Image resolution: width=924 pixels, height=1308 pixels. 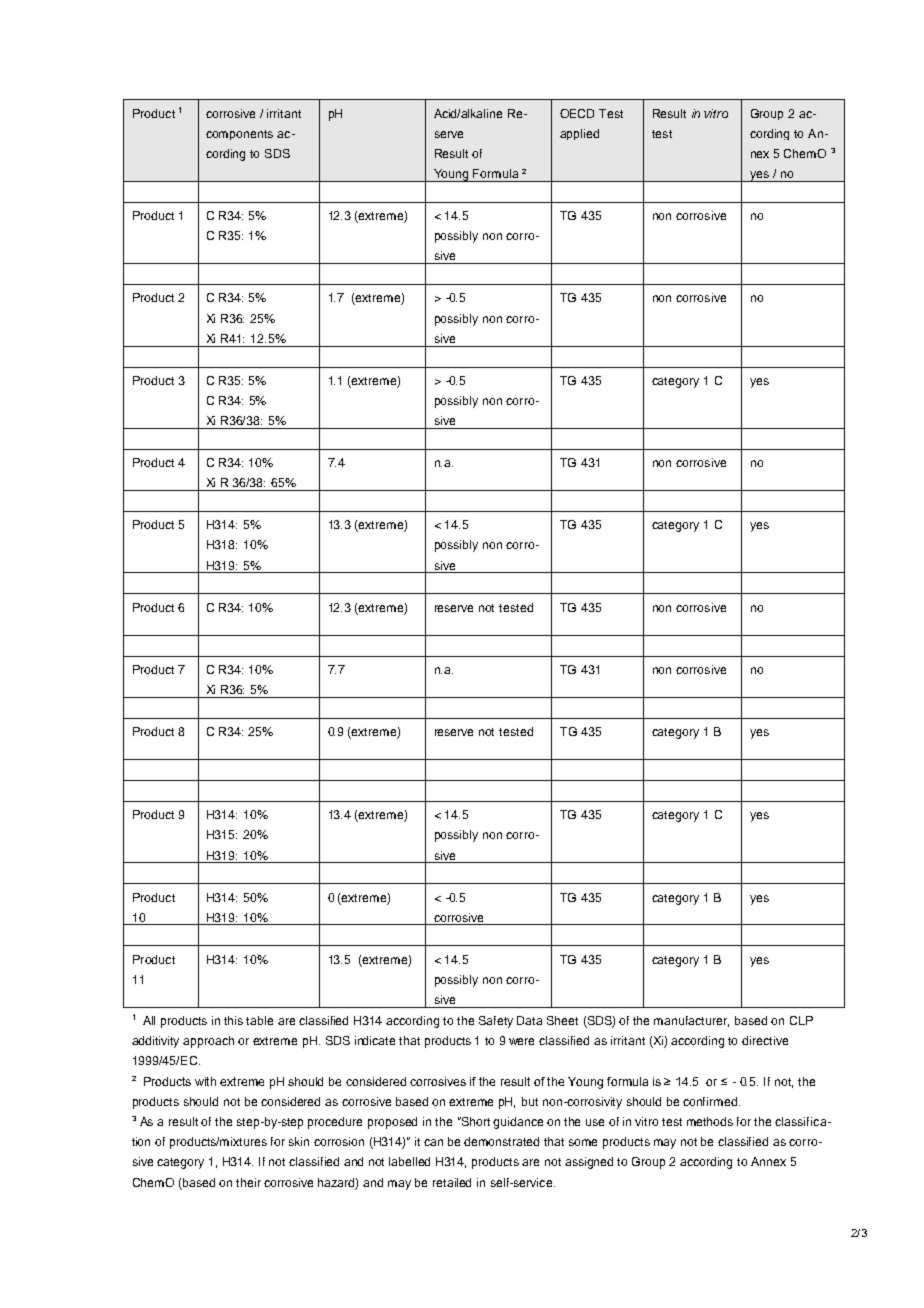 I want to click on components, so click(x=239, y=135).
